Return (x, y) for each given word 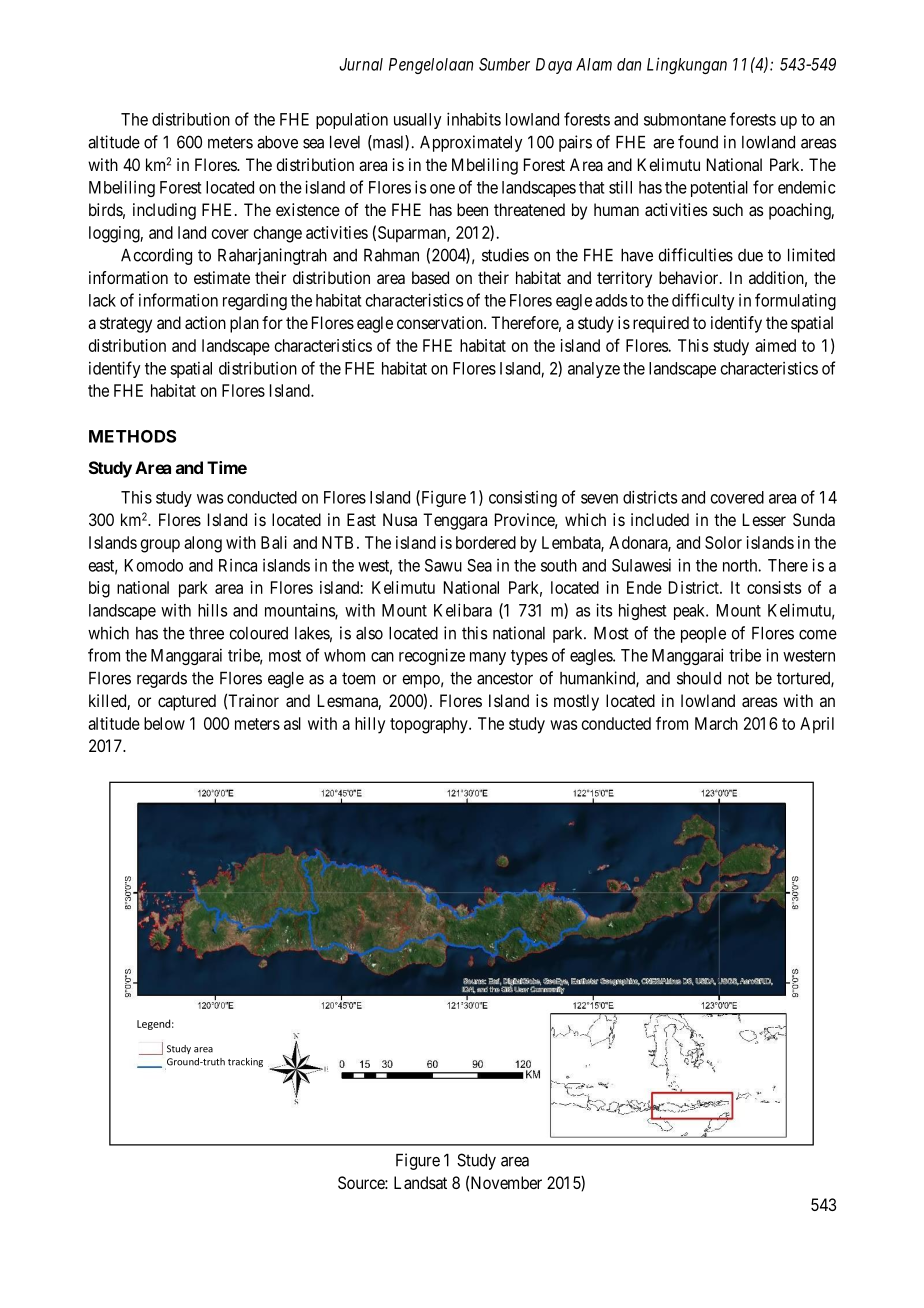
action (205, 322)
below (164, 723)
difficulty (703, 301)
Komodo (154, 565)
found (698, 142)
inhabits (474, 119)
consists (774, 587)
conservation (441, 322)
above (277, 142)
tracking (245, 1062)
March (716, 723)
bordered (486, 542)
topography (430, 725)
